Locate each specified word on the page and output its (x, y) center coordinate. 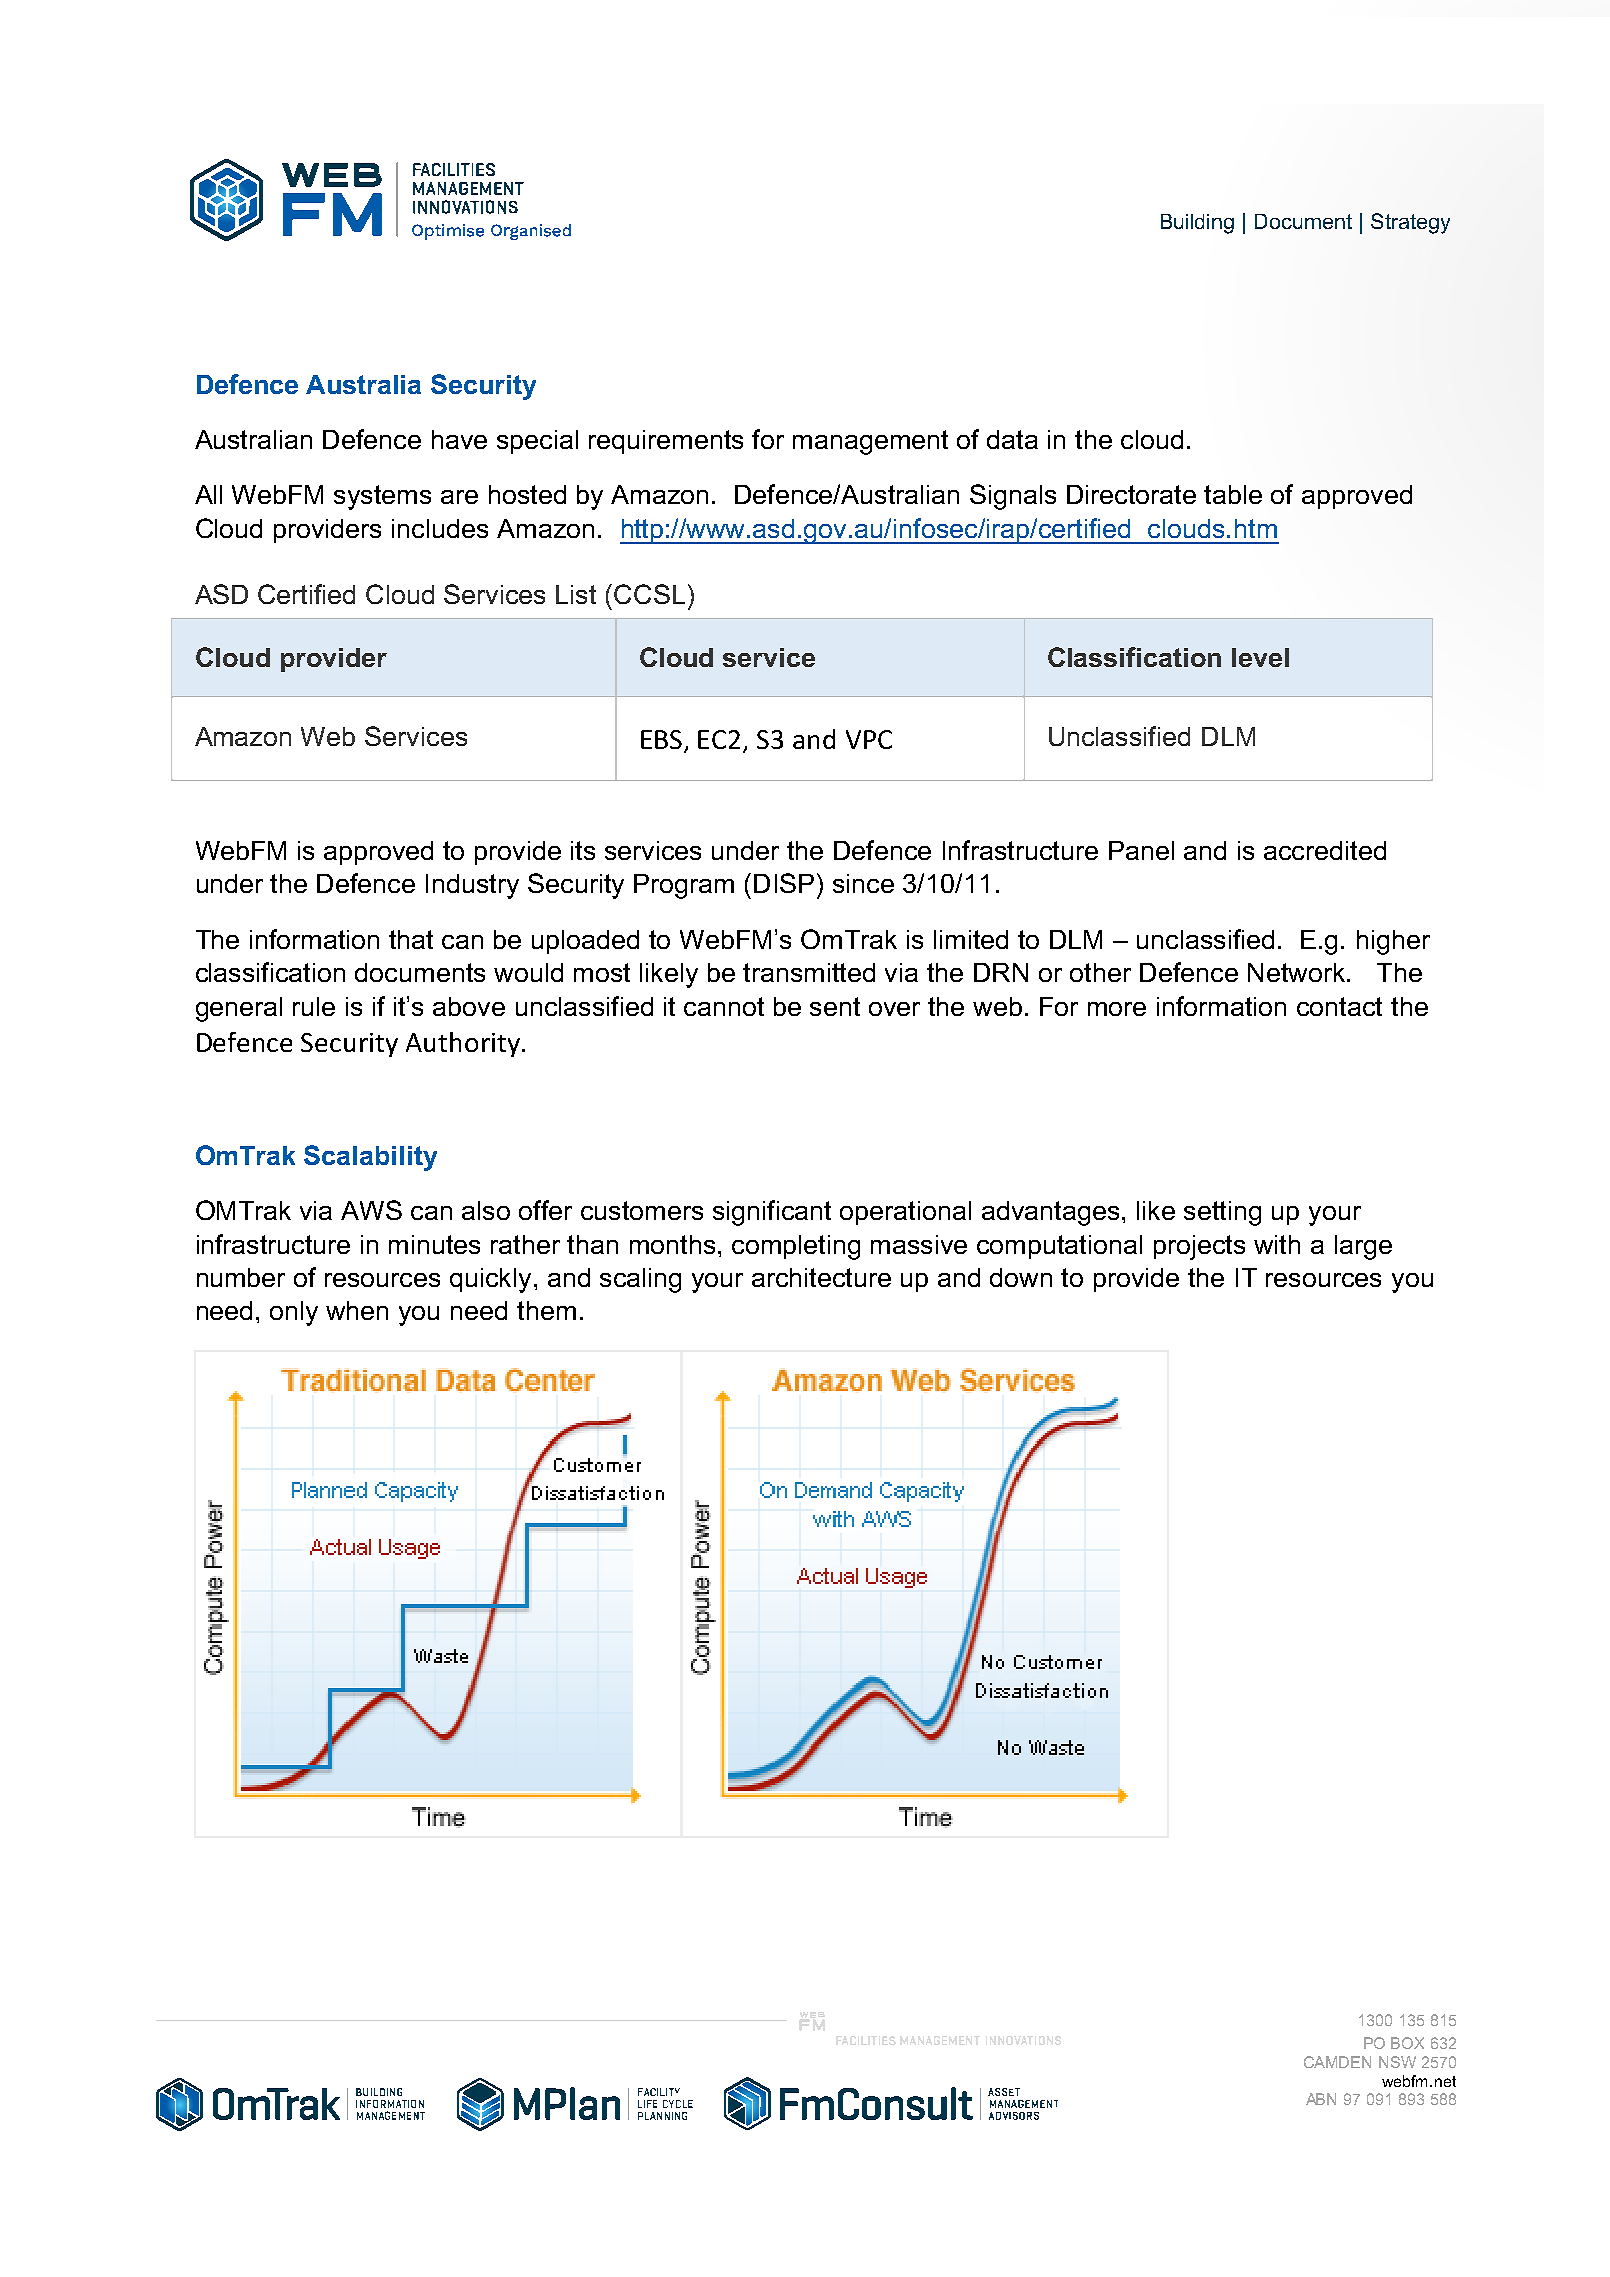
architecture (821, 1277)
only (294, 1313)
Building (1197, 224)
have (459, 439)
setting (1222, 1213)
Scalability (370, 1158)
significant (772, 1213)
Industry (472, 886)
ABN (1321, 2099)
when (357, 1310)
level (1260, 657)
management (870, 442)
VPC (869, 739)
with (1277, 1244)
